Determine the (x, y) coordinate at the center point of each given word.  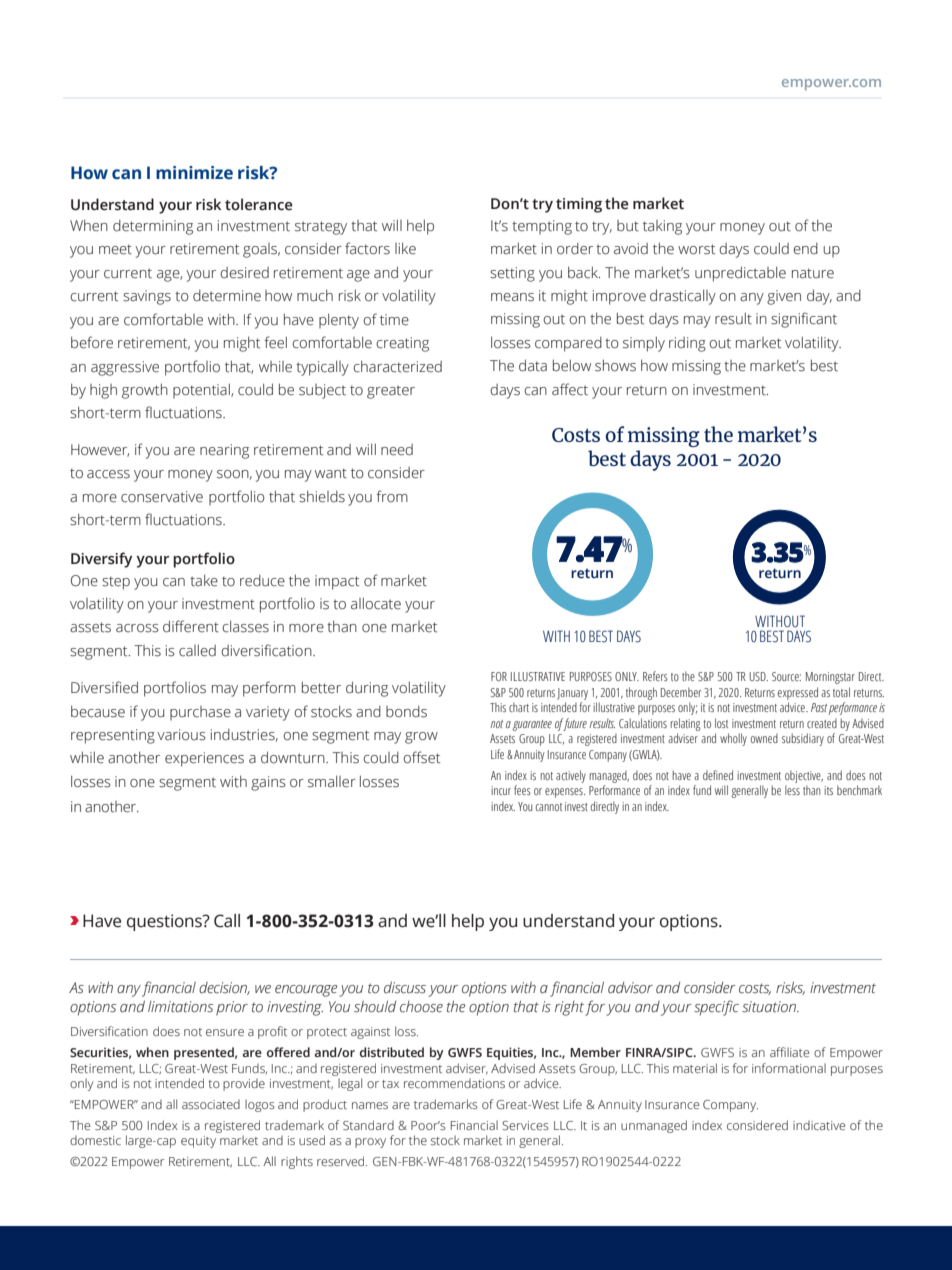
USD (758, 676)
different (191, 626)
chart (519, 707)
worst (696, 249)
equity (198, 1142)
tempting (542, 227)
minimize (194, 173)
